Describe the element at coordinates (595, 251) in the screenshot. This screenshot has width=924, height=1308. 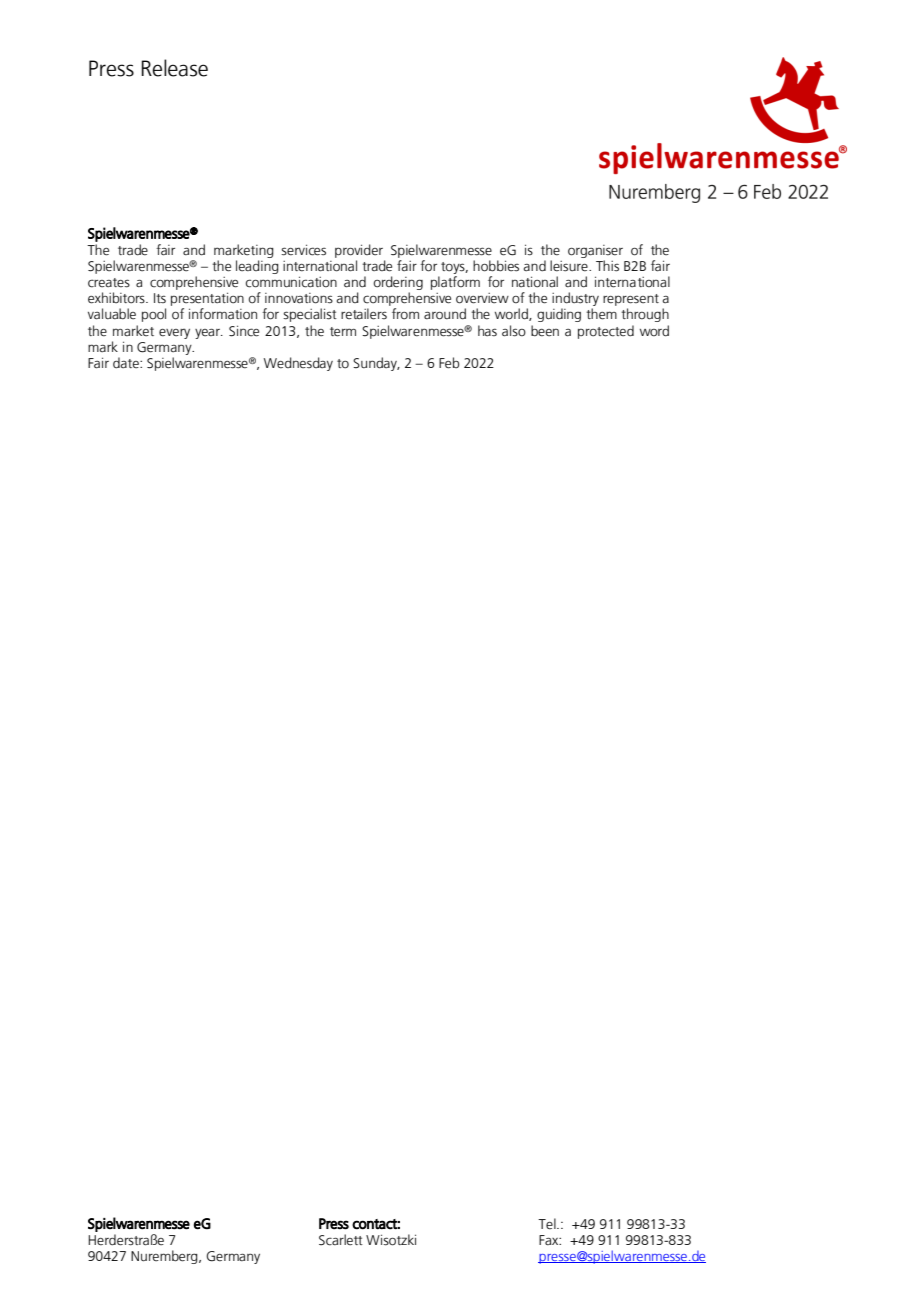
I see `organiser` at that location.
